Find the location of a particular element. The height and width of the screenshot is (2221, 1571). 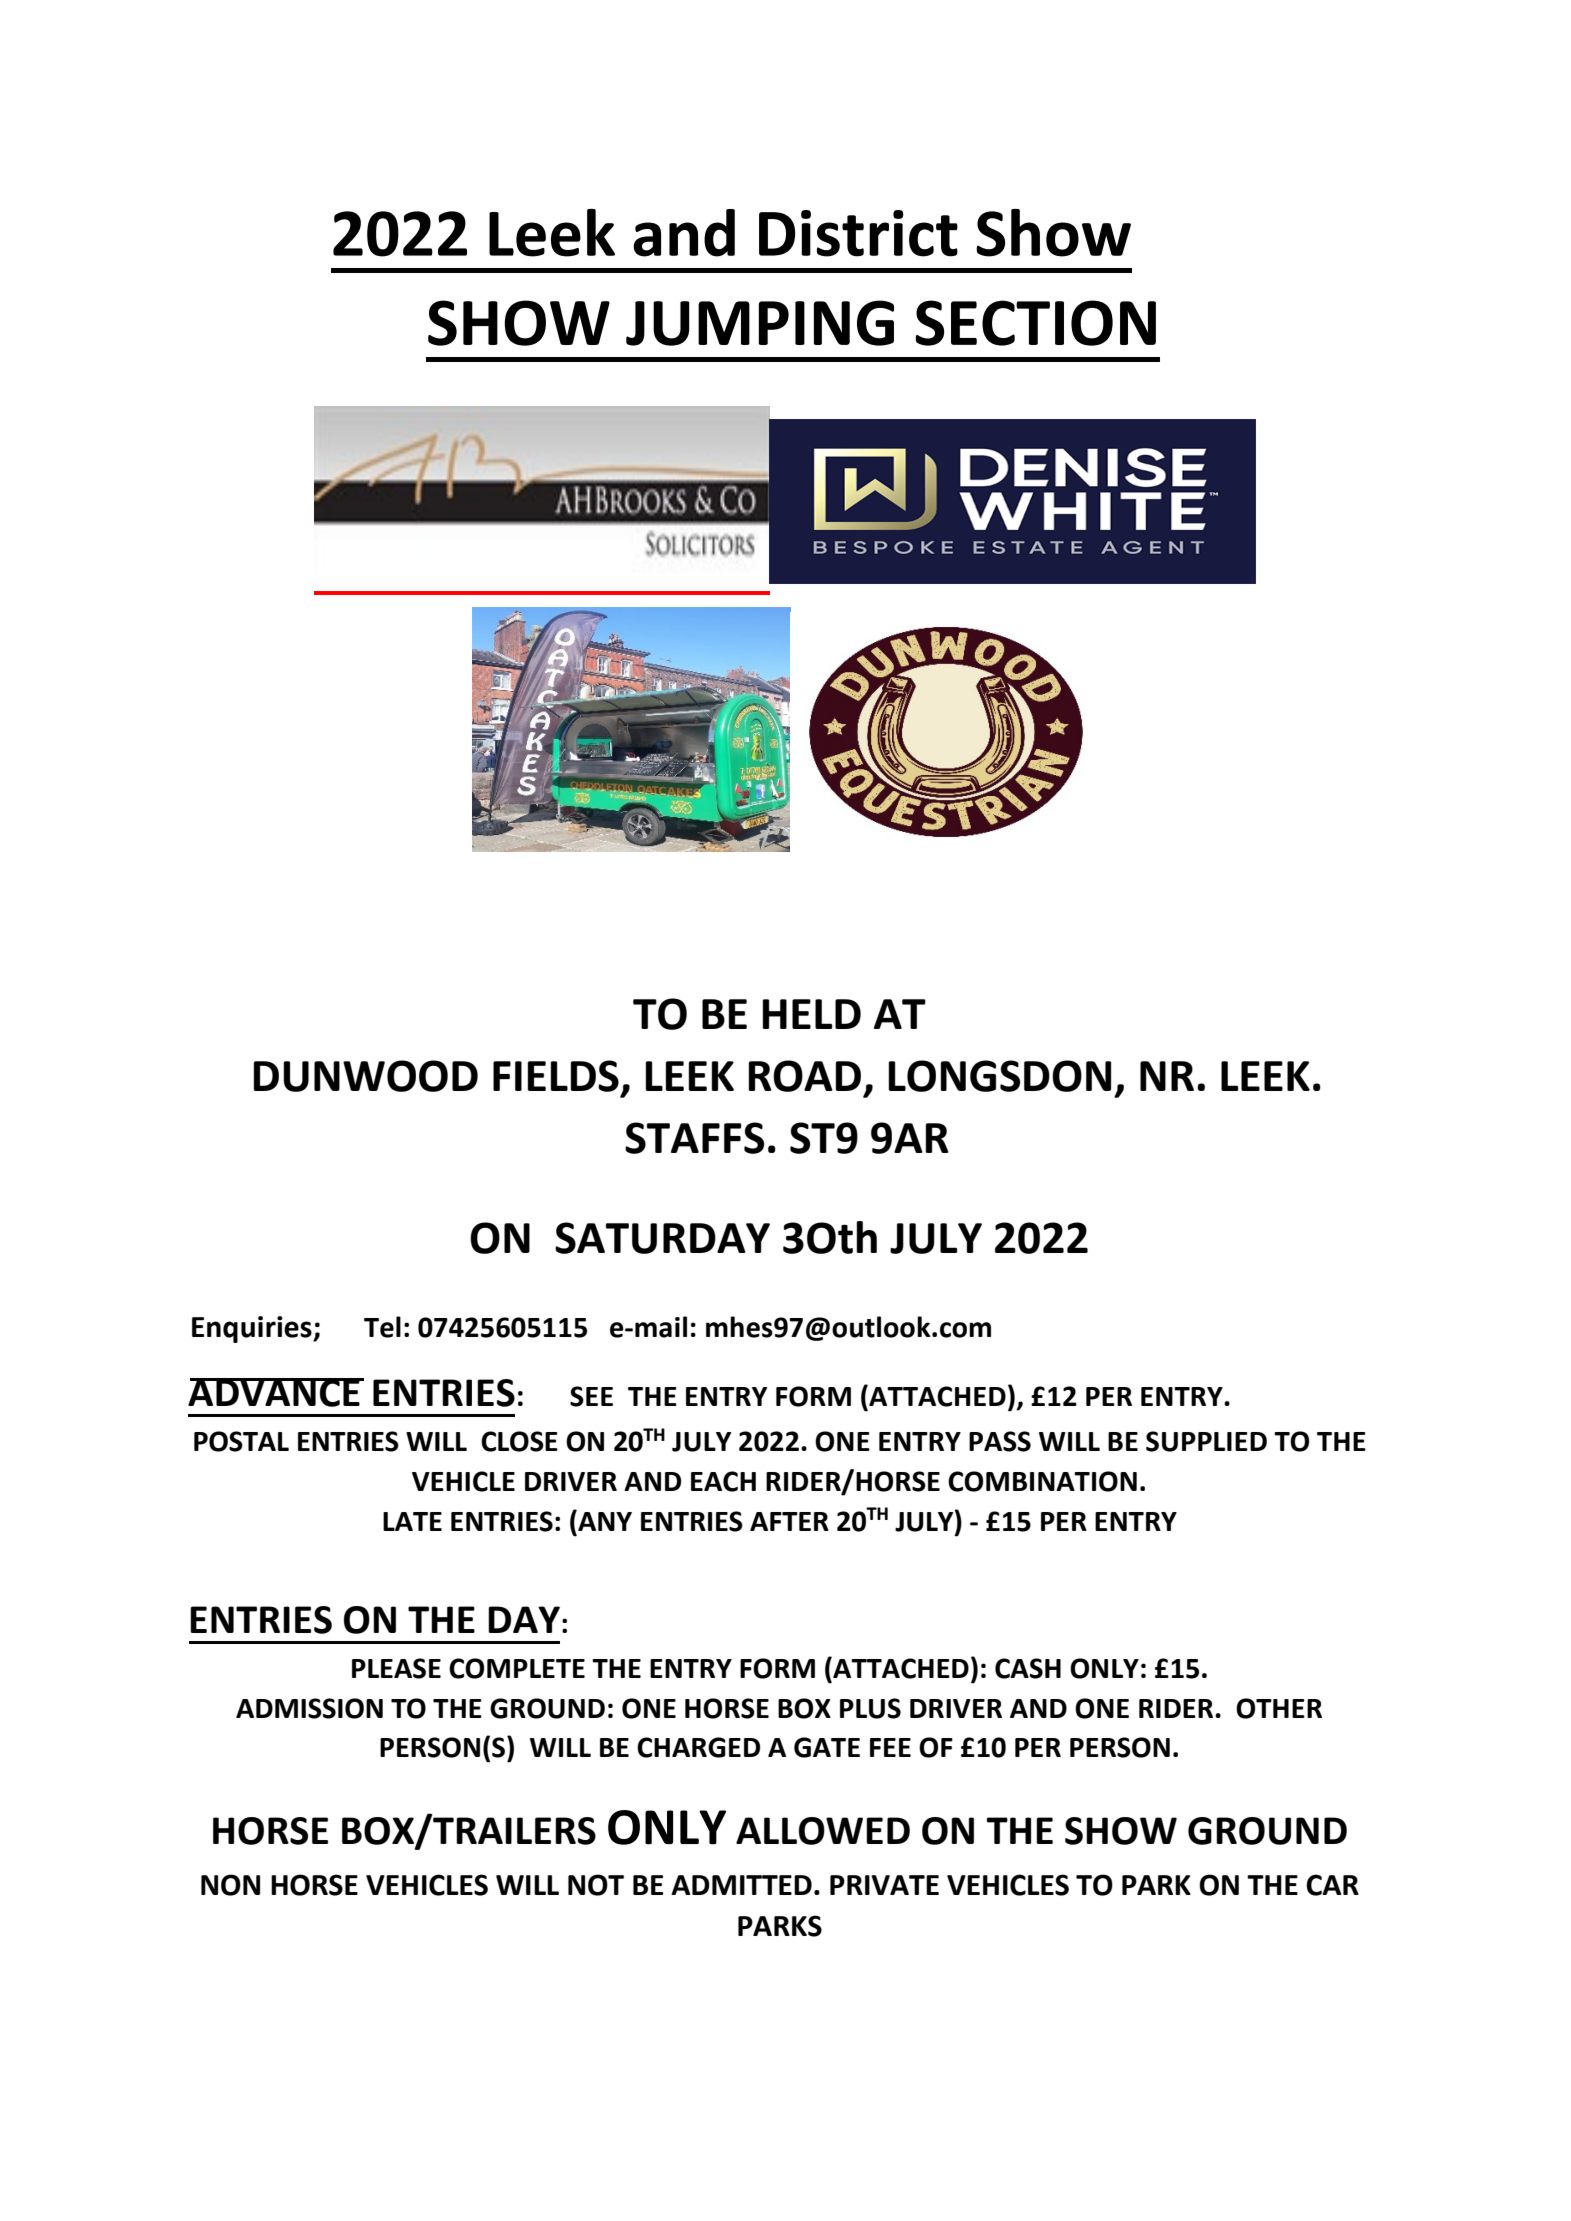

JUMPING is located at coordinates (760, 323).
